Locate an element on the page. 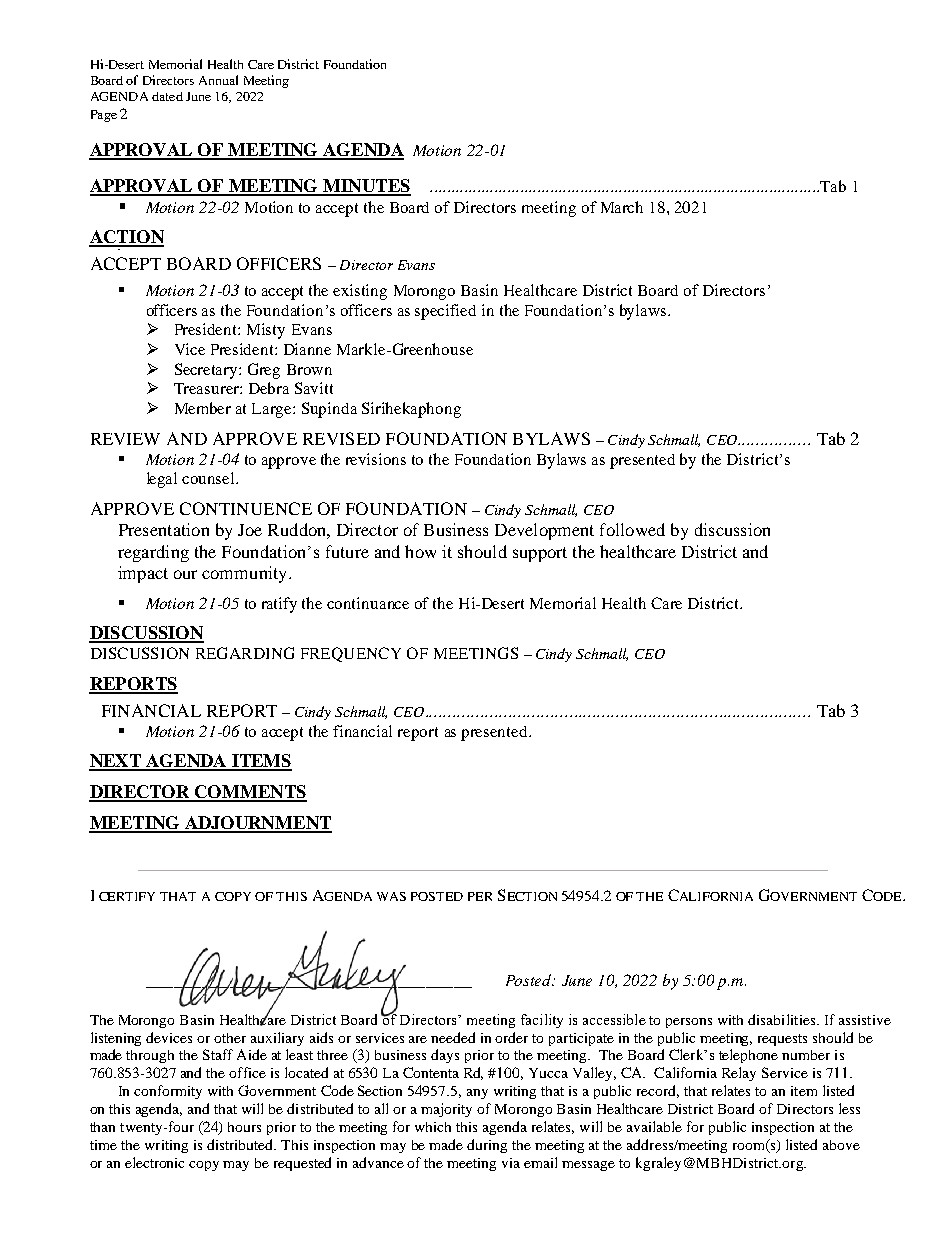 The height and width of the image is (1233, 952). dated is located at coordinates (167, 96).
